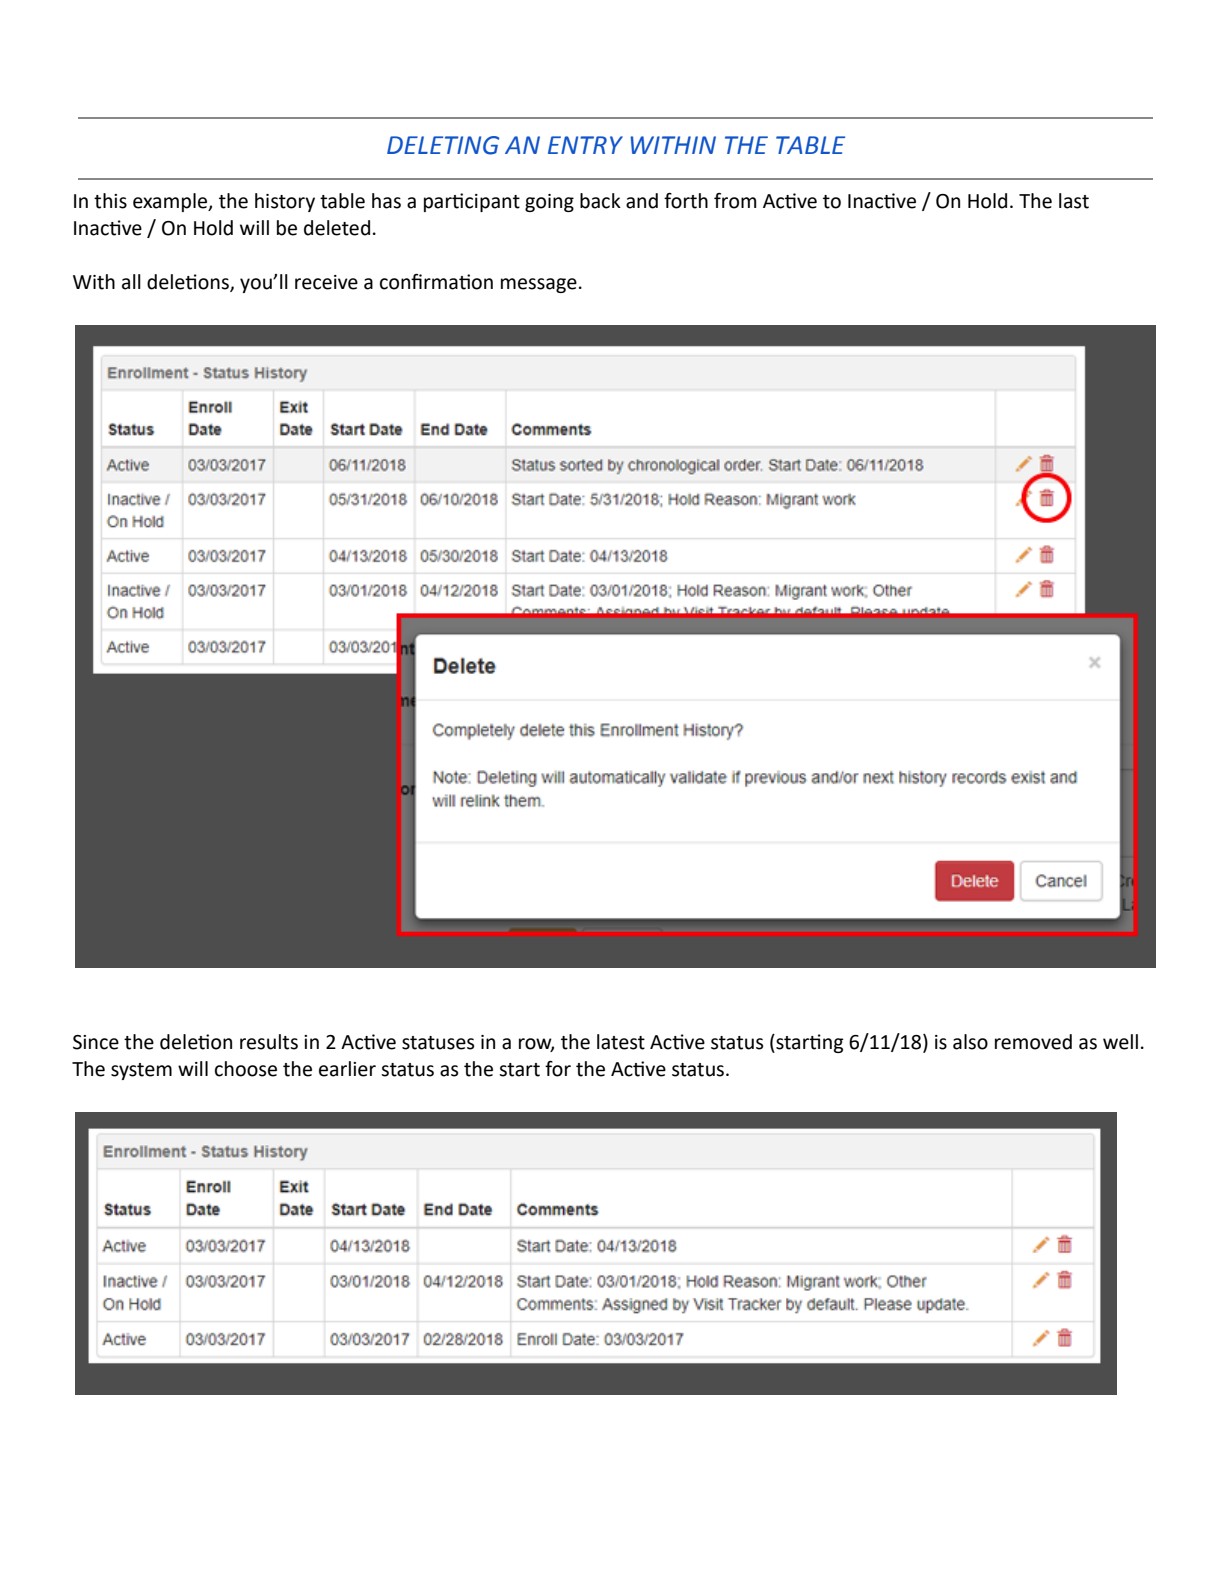  What do you see at coordinates (970, 1042) in the screenshot?
I see `also` at bounding box center [970, 1042].
